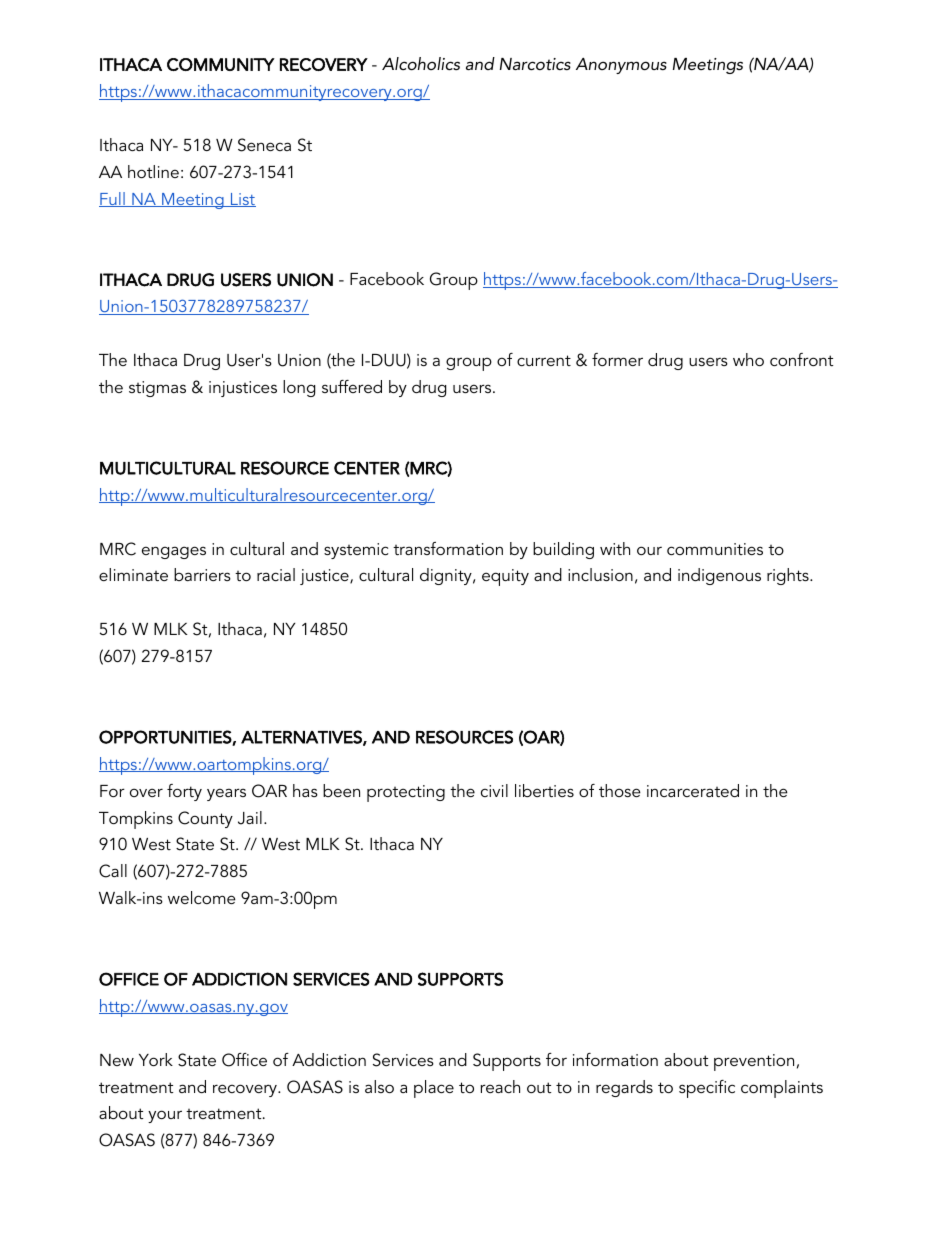  I want to click on civil, so click(494, 790).
